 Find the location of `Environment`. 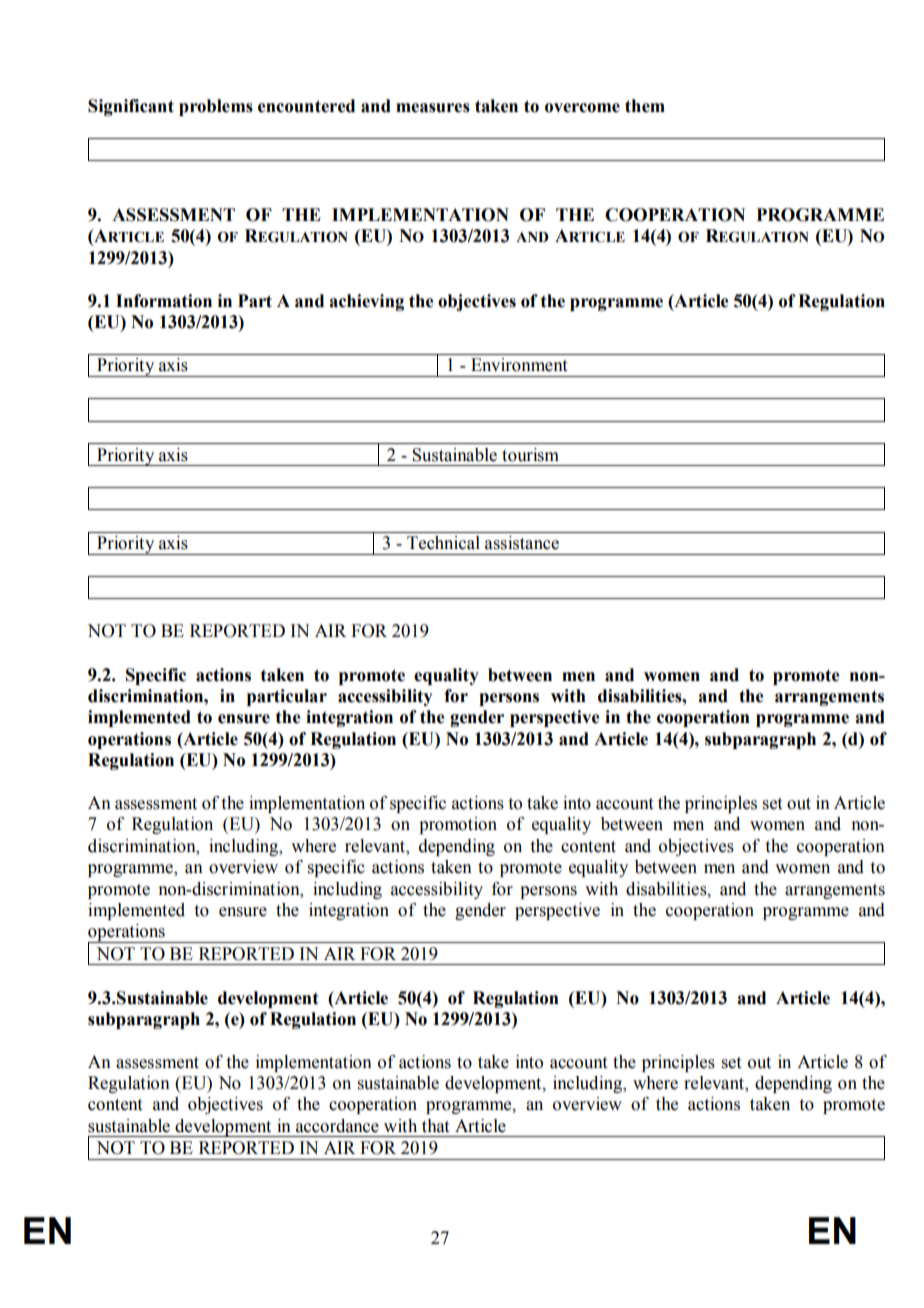

Environment is located at coordinates (519, 365).
